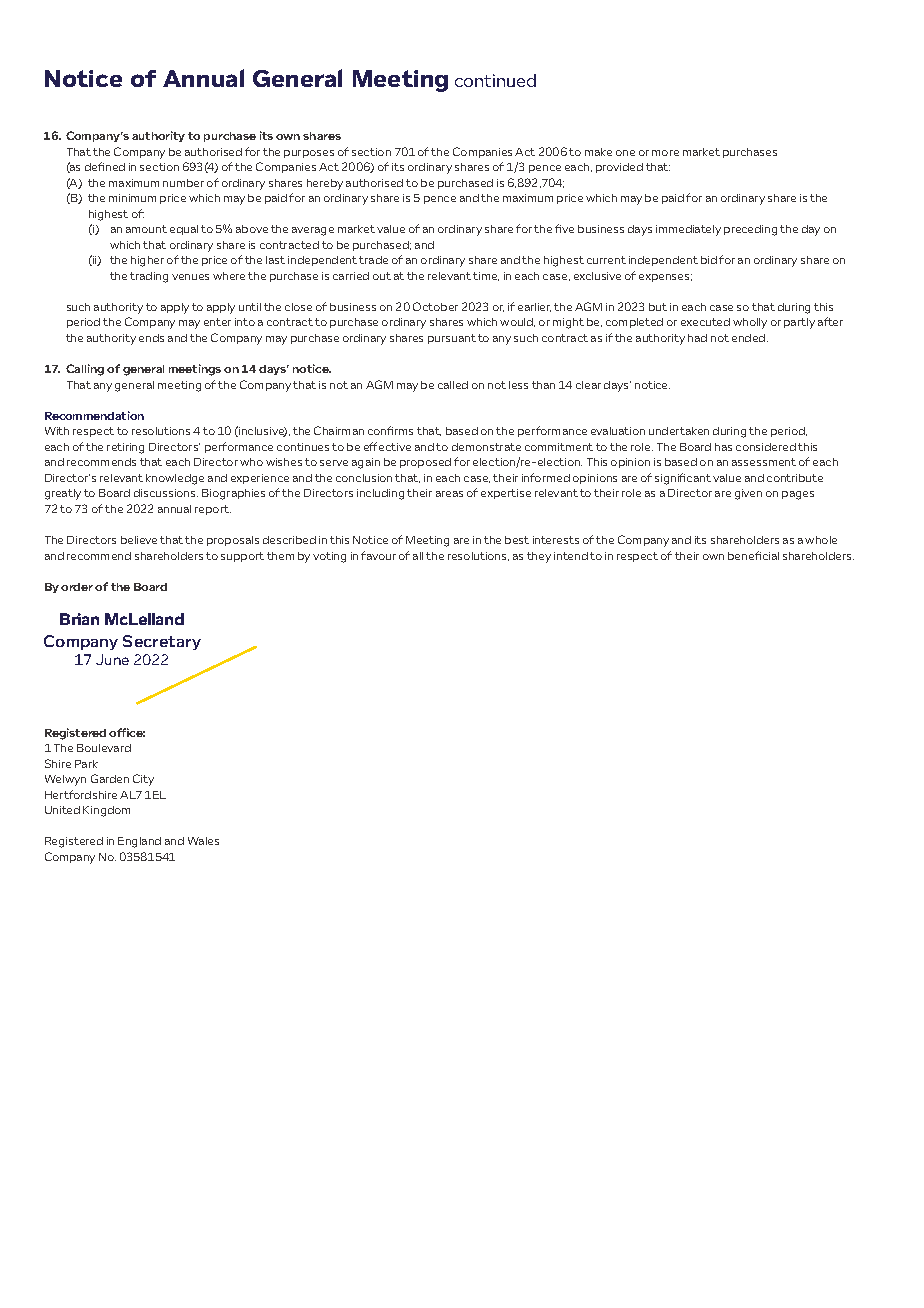 This page has height=1308, width=924. What do you see at coordinates (764, 462) in the page?
I see `assessment` at bounding box center [764, 462].
